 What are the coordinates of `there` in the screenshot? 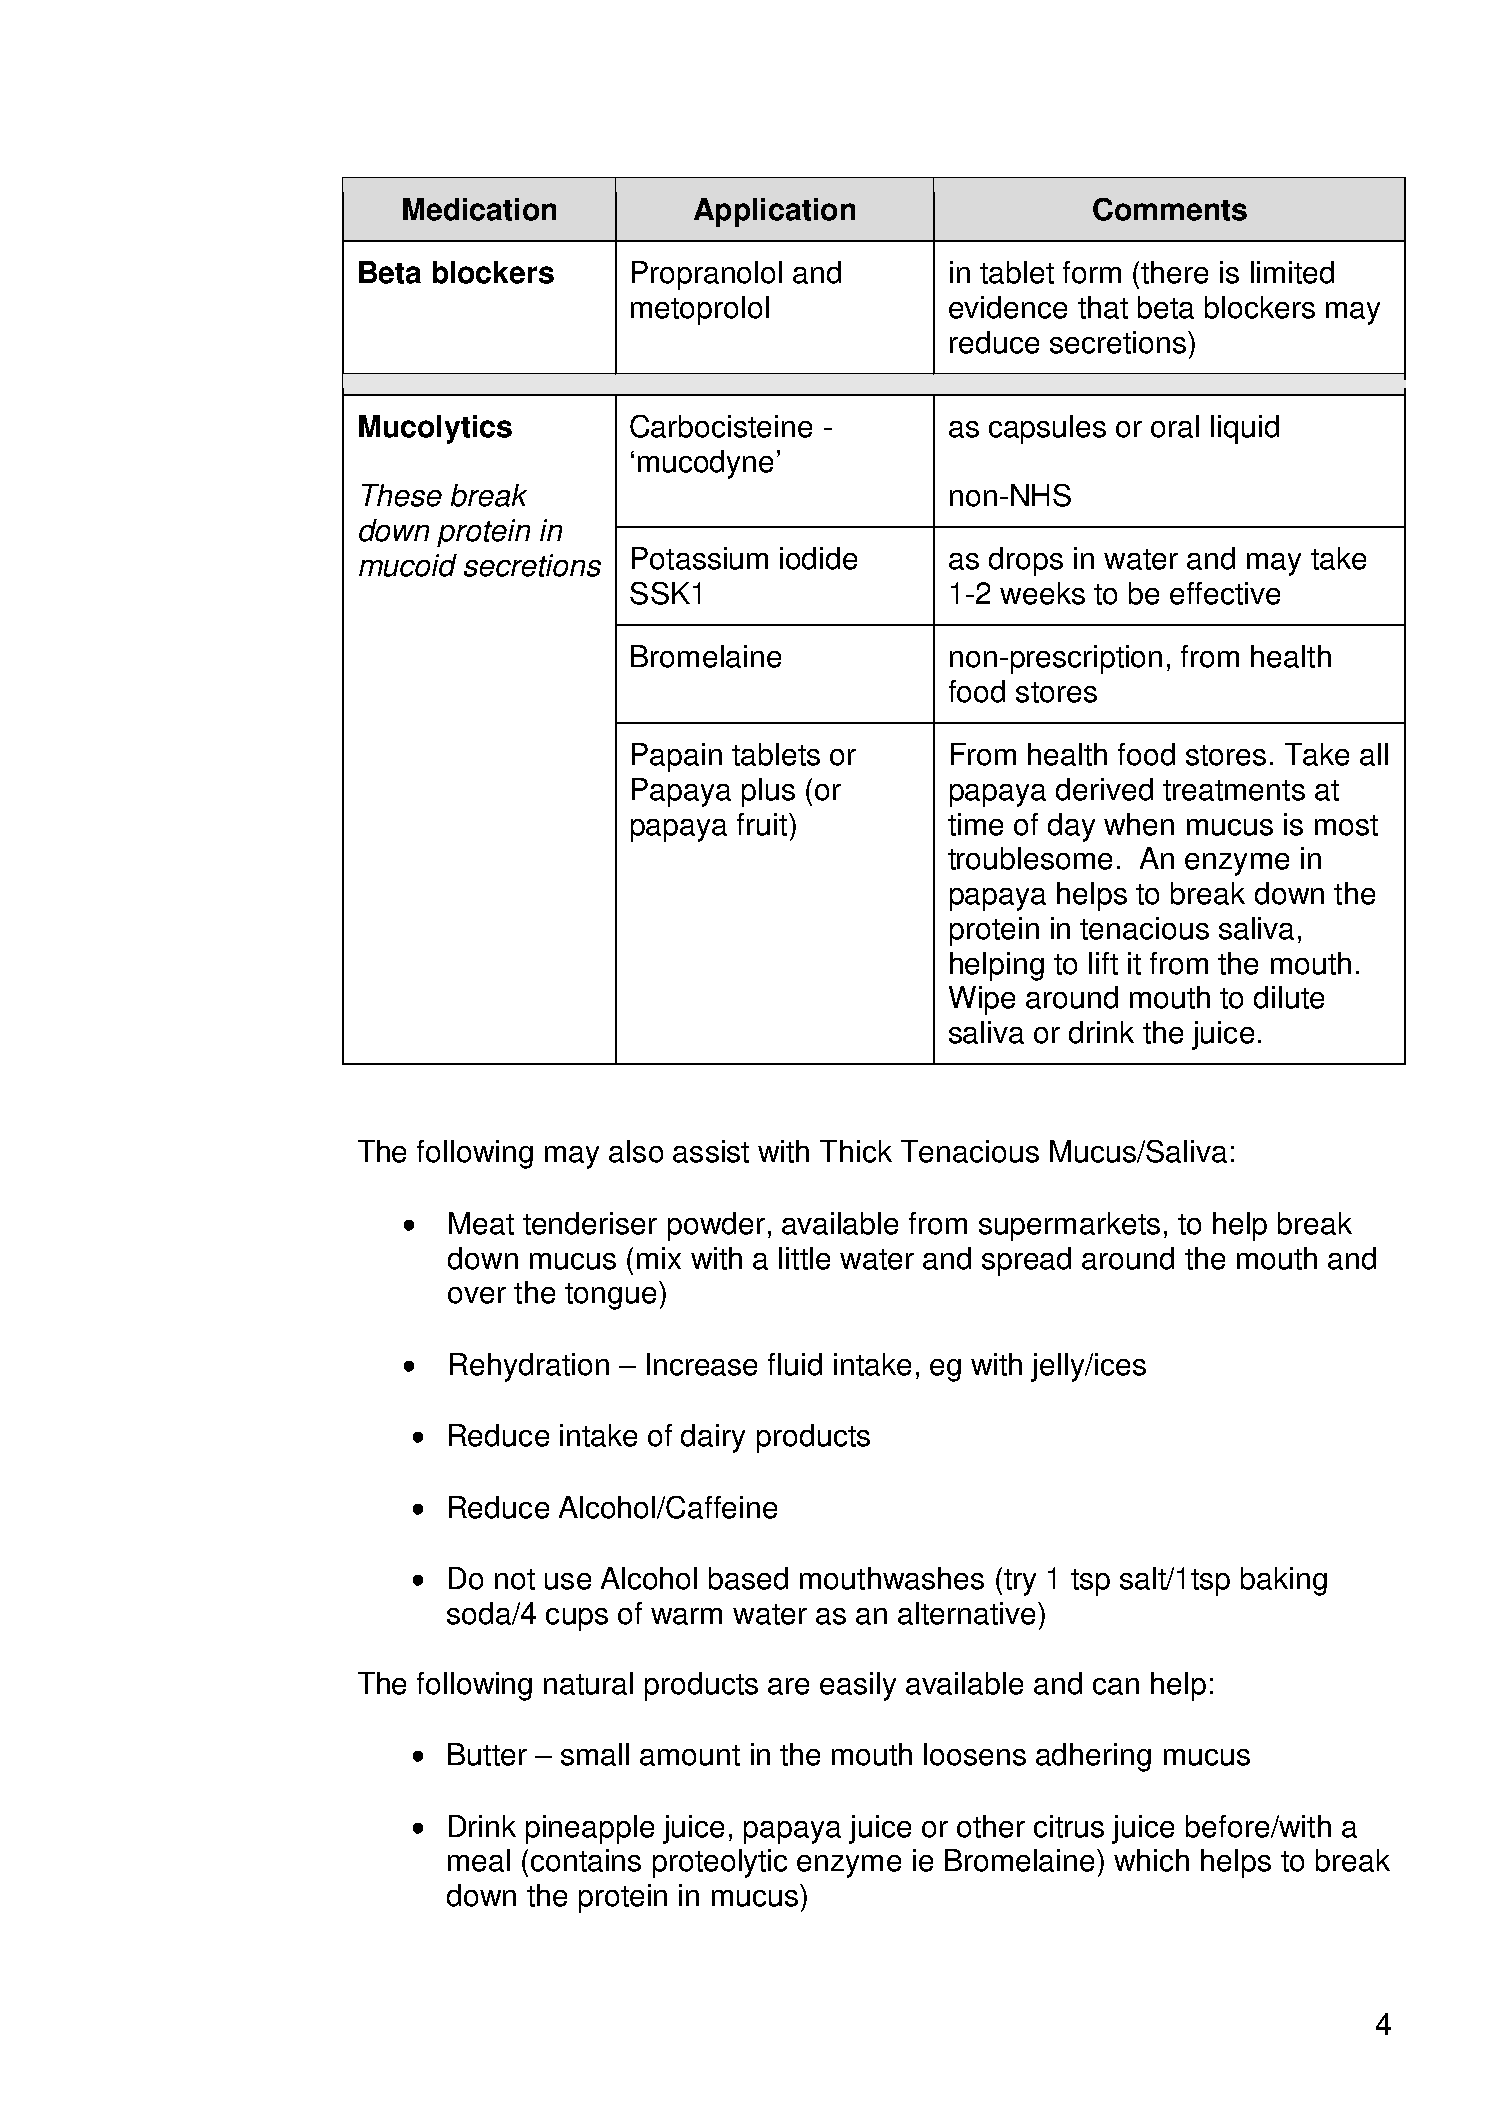 It's located at (1174, 272).
